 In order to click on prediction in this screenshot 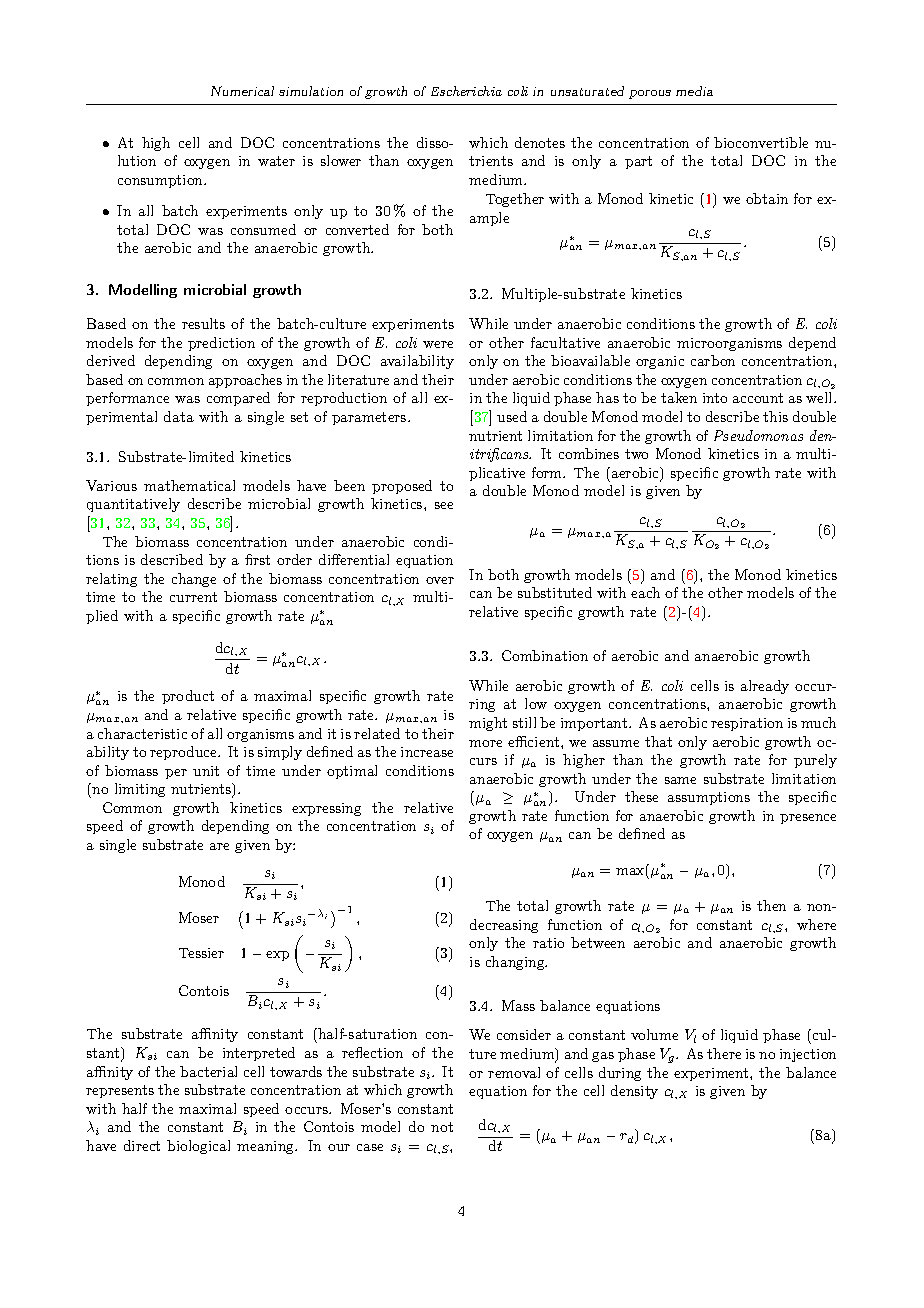, I will do `click(221, 344)`.
